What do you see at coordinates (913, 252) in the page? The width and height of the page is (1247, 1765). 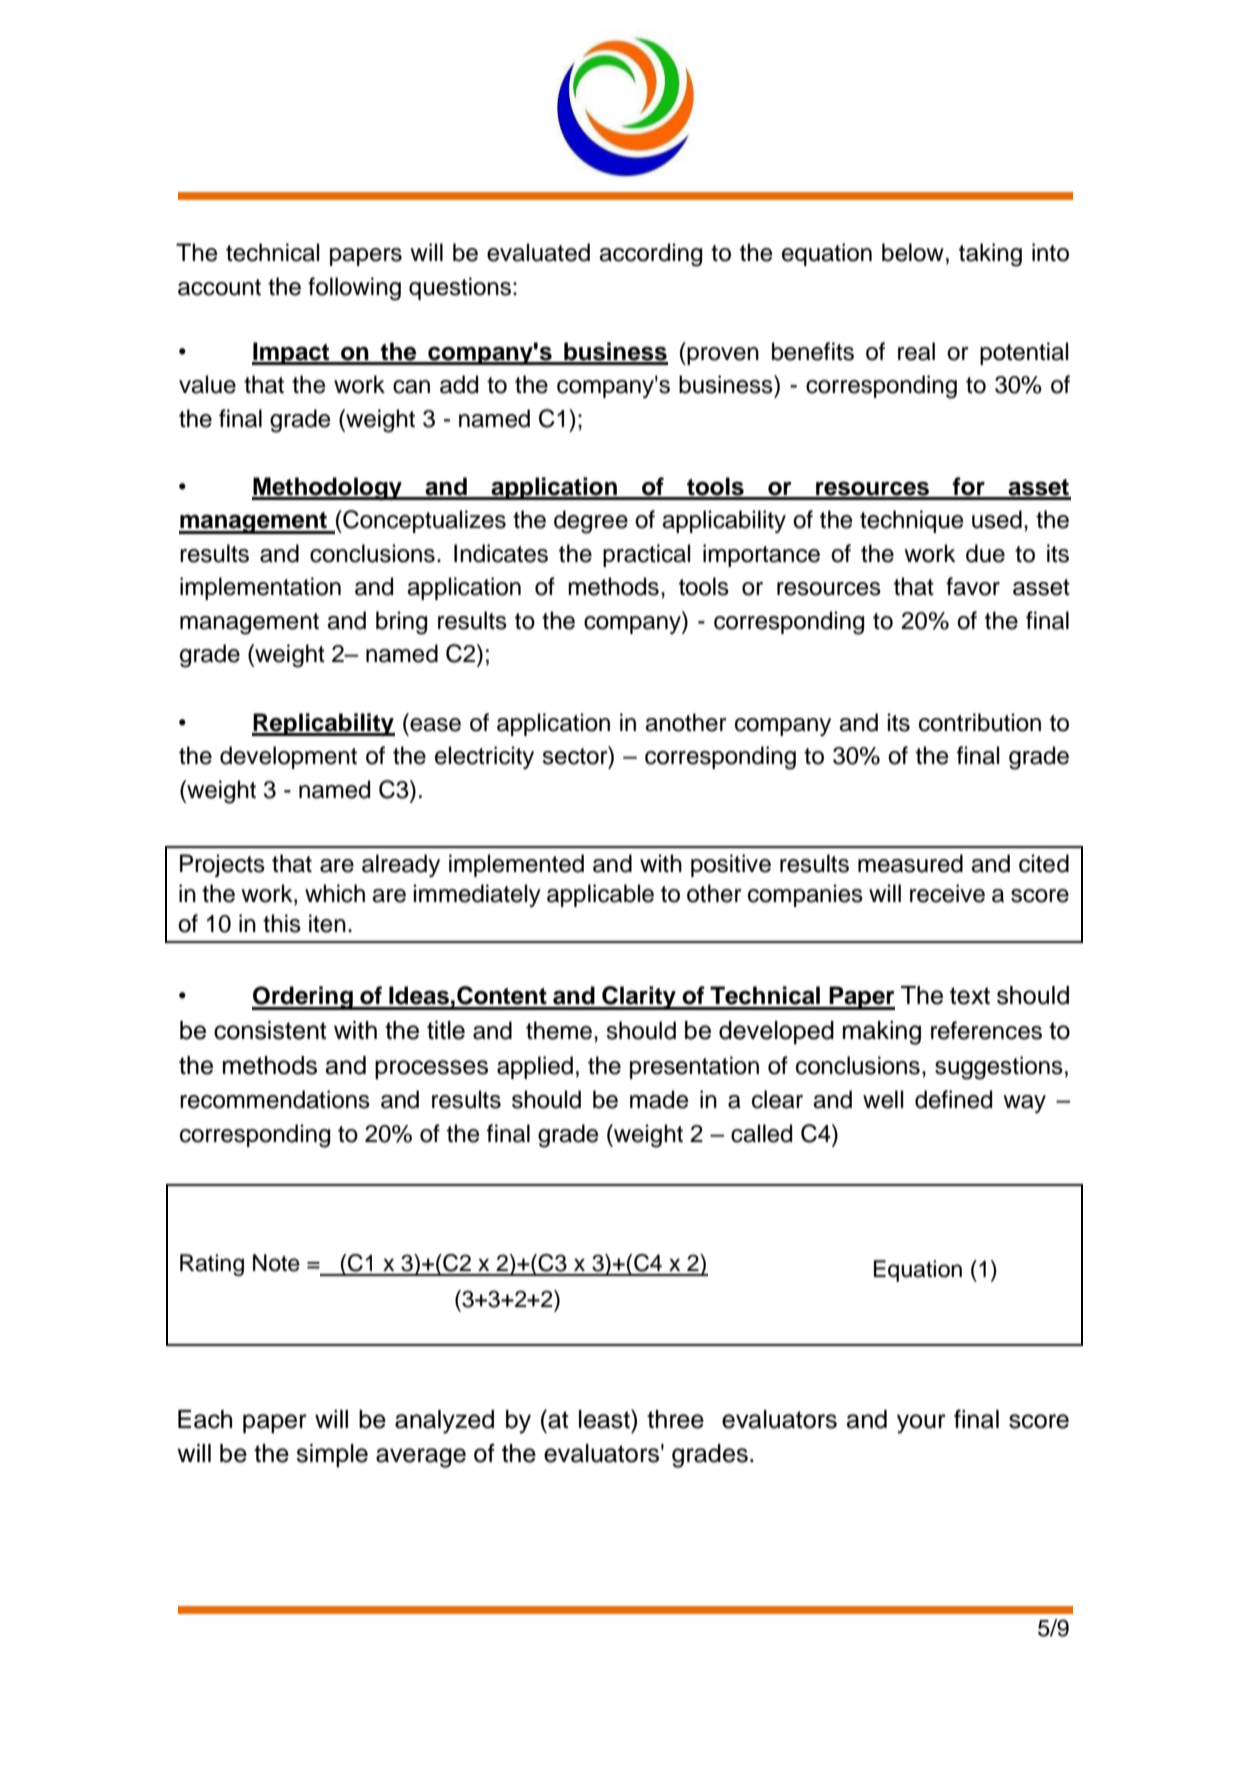 I see `below` at bounding box center [913, 252].
